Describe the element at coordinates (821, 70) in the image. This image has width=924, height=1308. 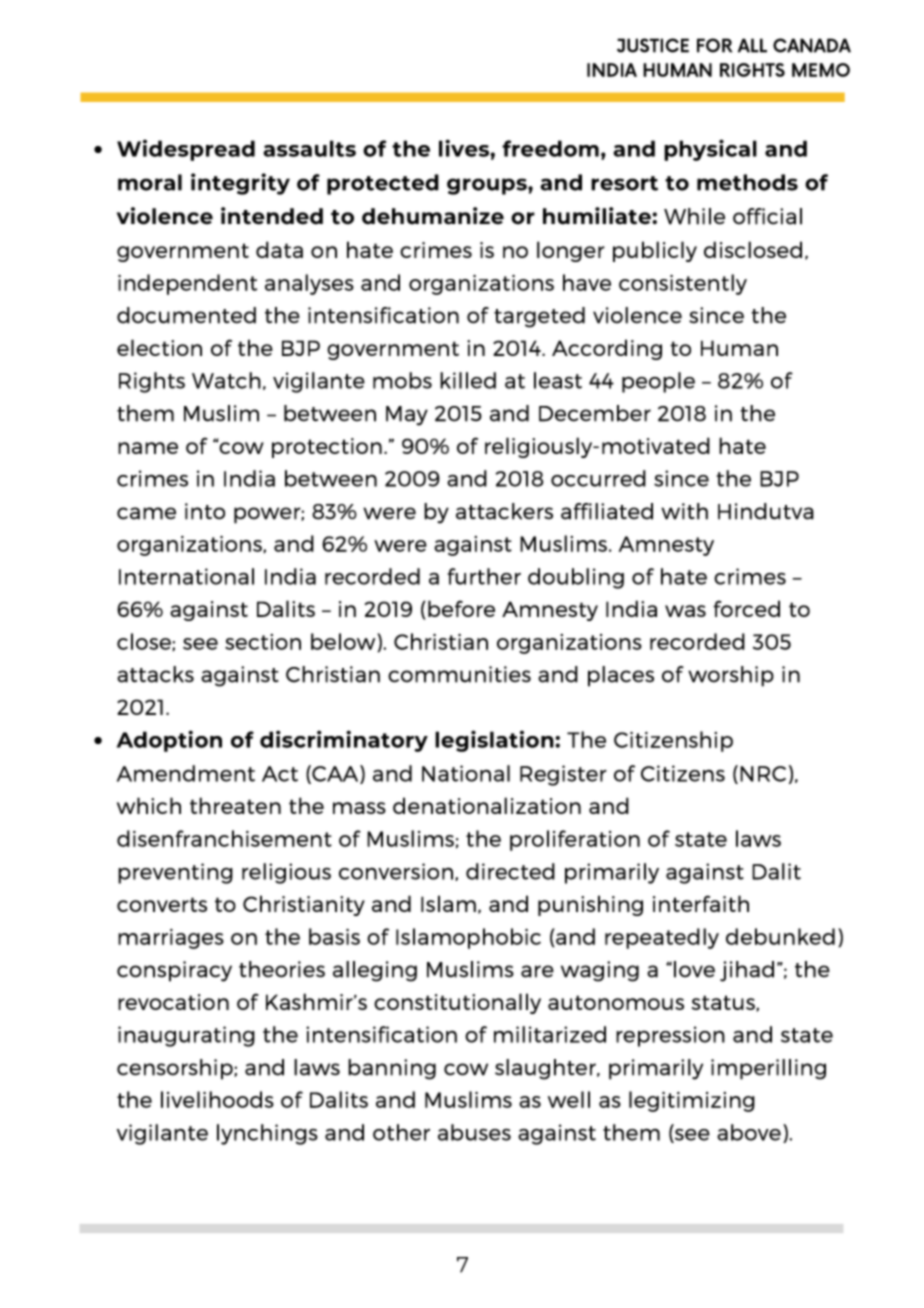
I see `MEMO` at that location.
